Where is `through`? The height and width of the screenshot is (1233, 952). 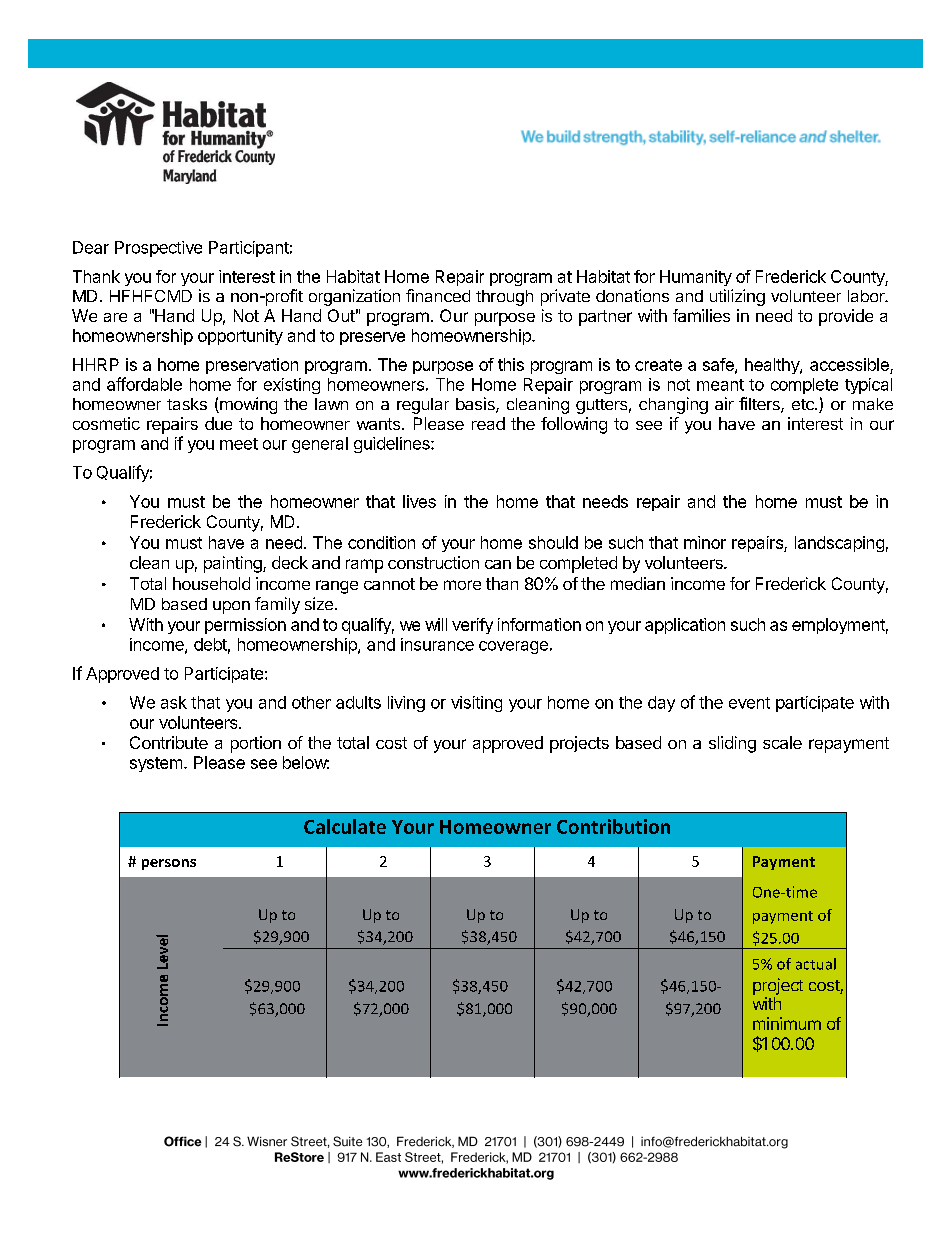
through is located at coordinates (504, 298).
